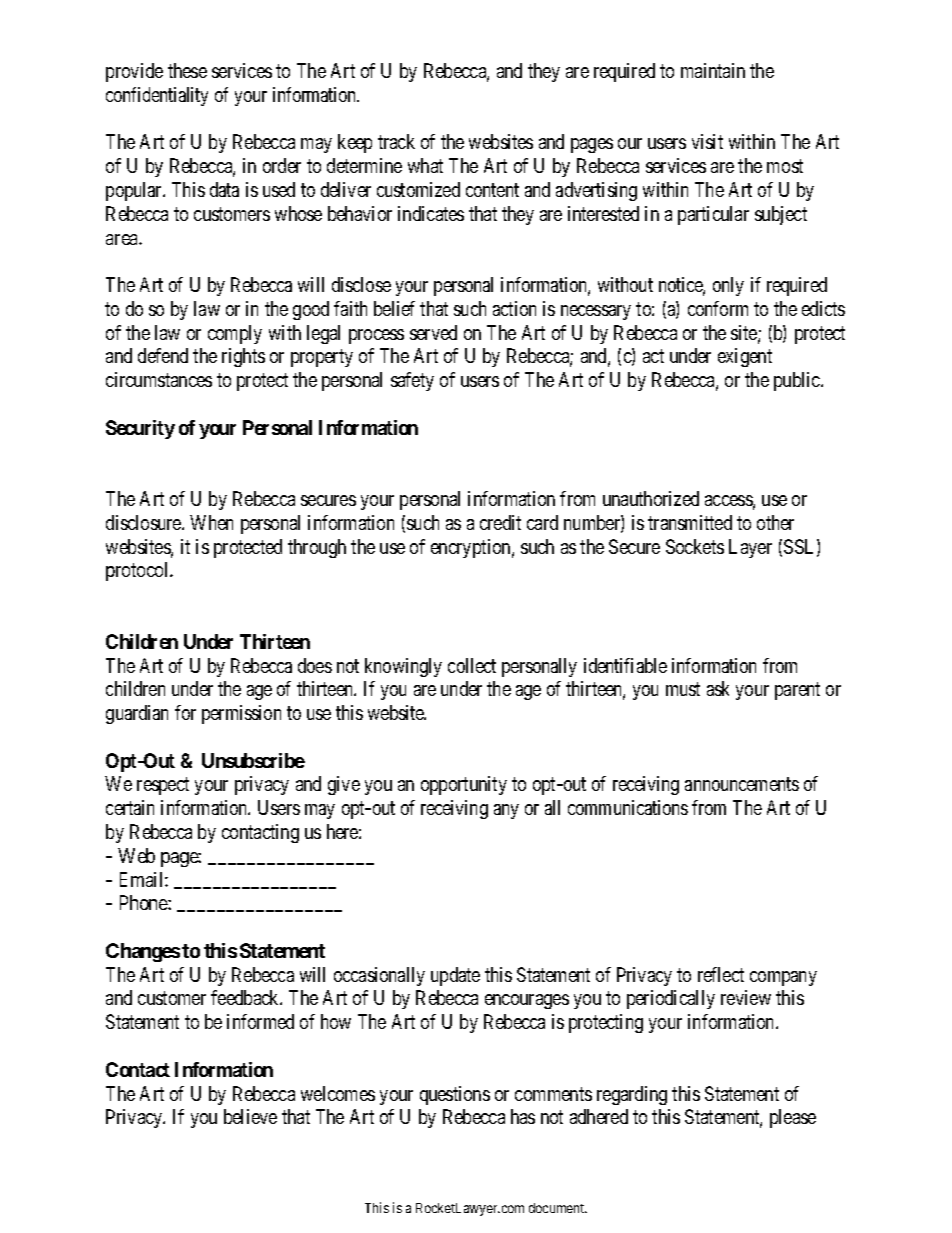 The height and width of the image is (1233, 952). I want to click on maintain, so click(713, 70).
